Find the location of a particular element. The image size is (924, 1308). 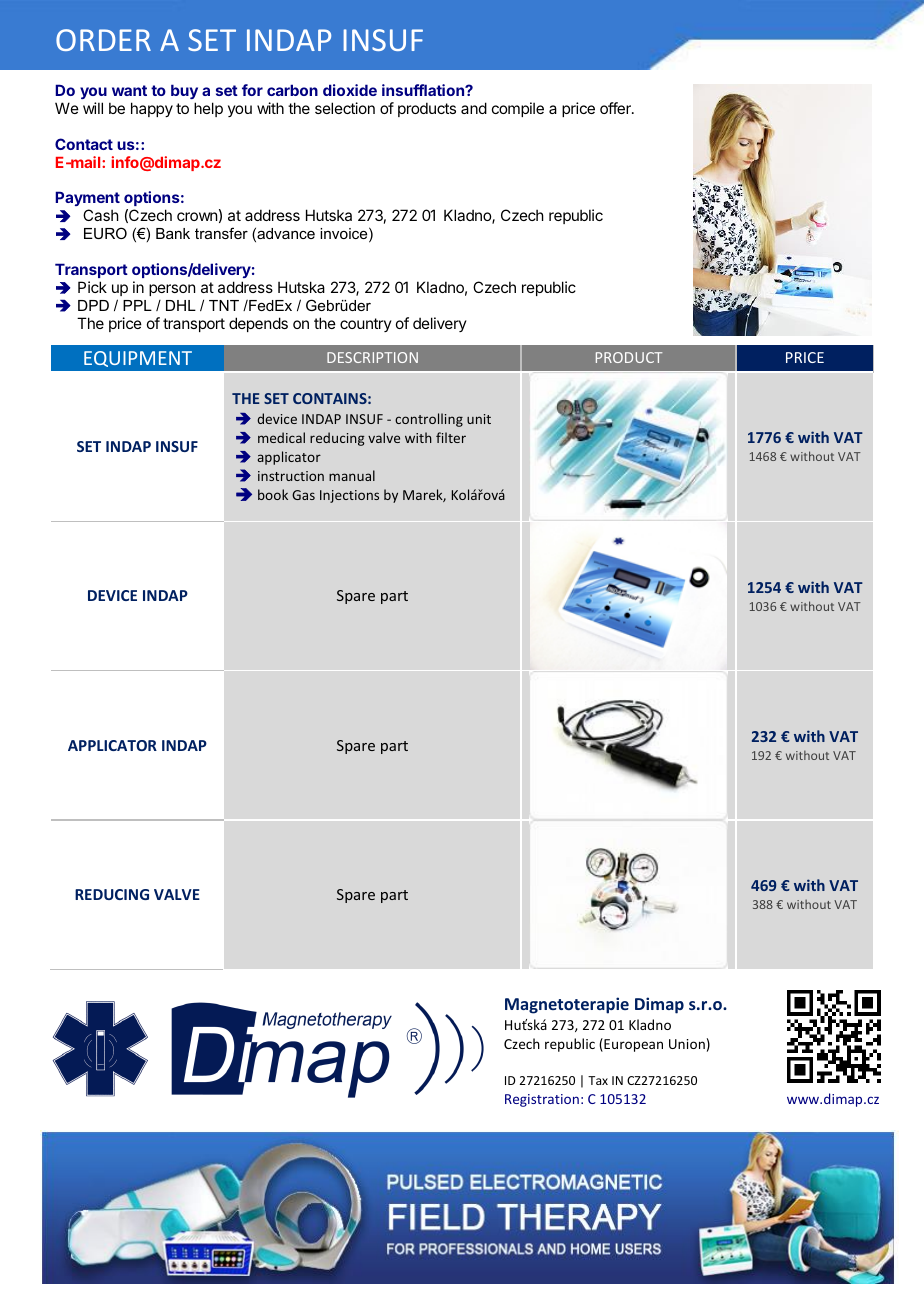

want is located at coordinates (129, 90).
